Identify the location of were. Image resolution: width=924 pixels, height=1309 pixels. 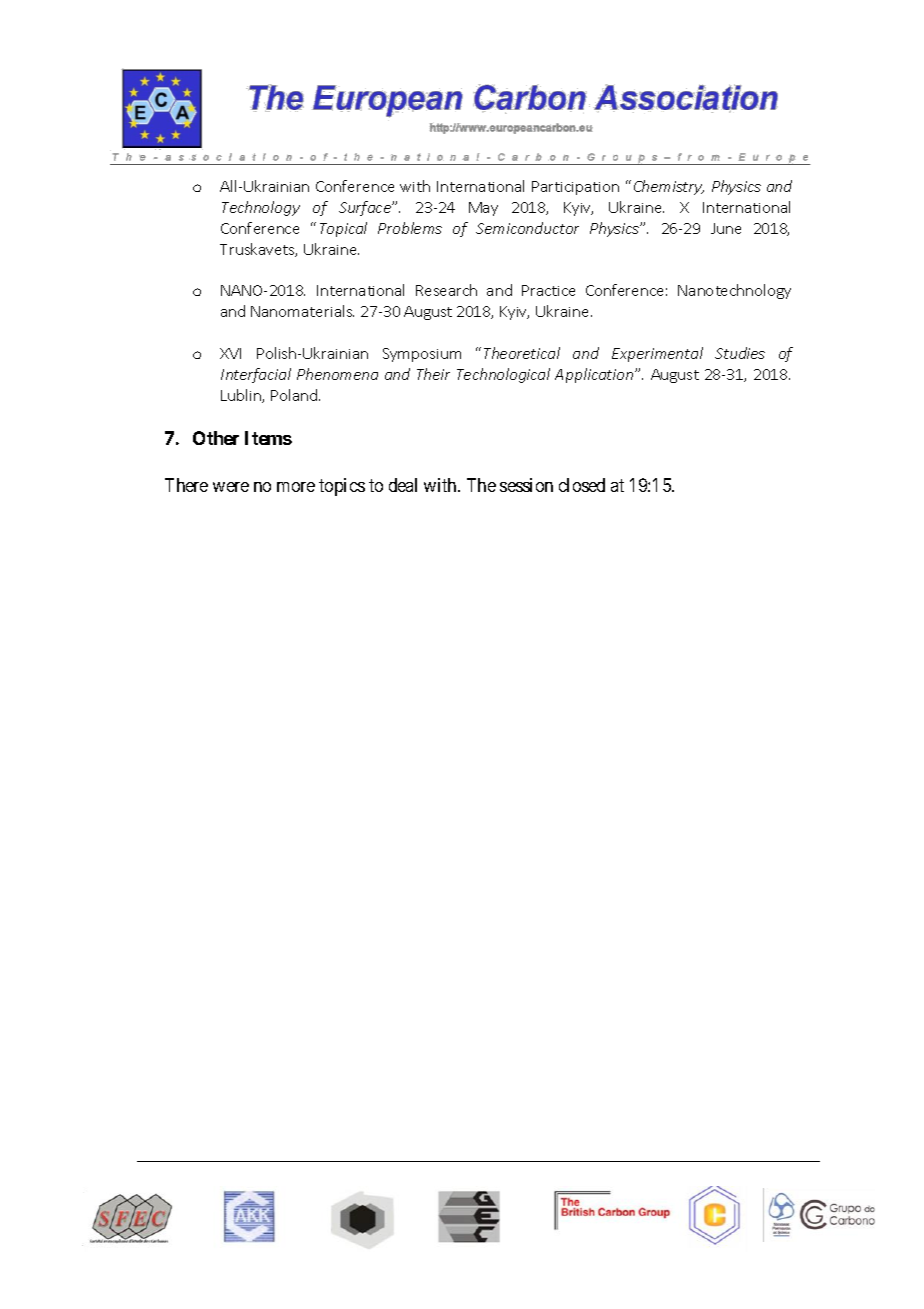
(231, 487).
